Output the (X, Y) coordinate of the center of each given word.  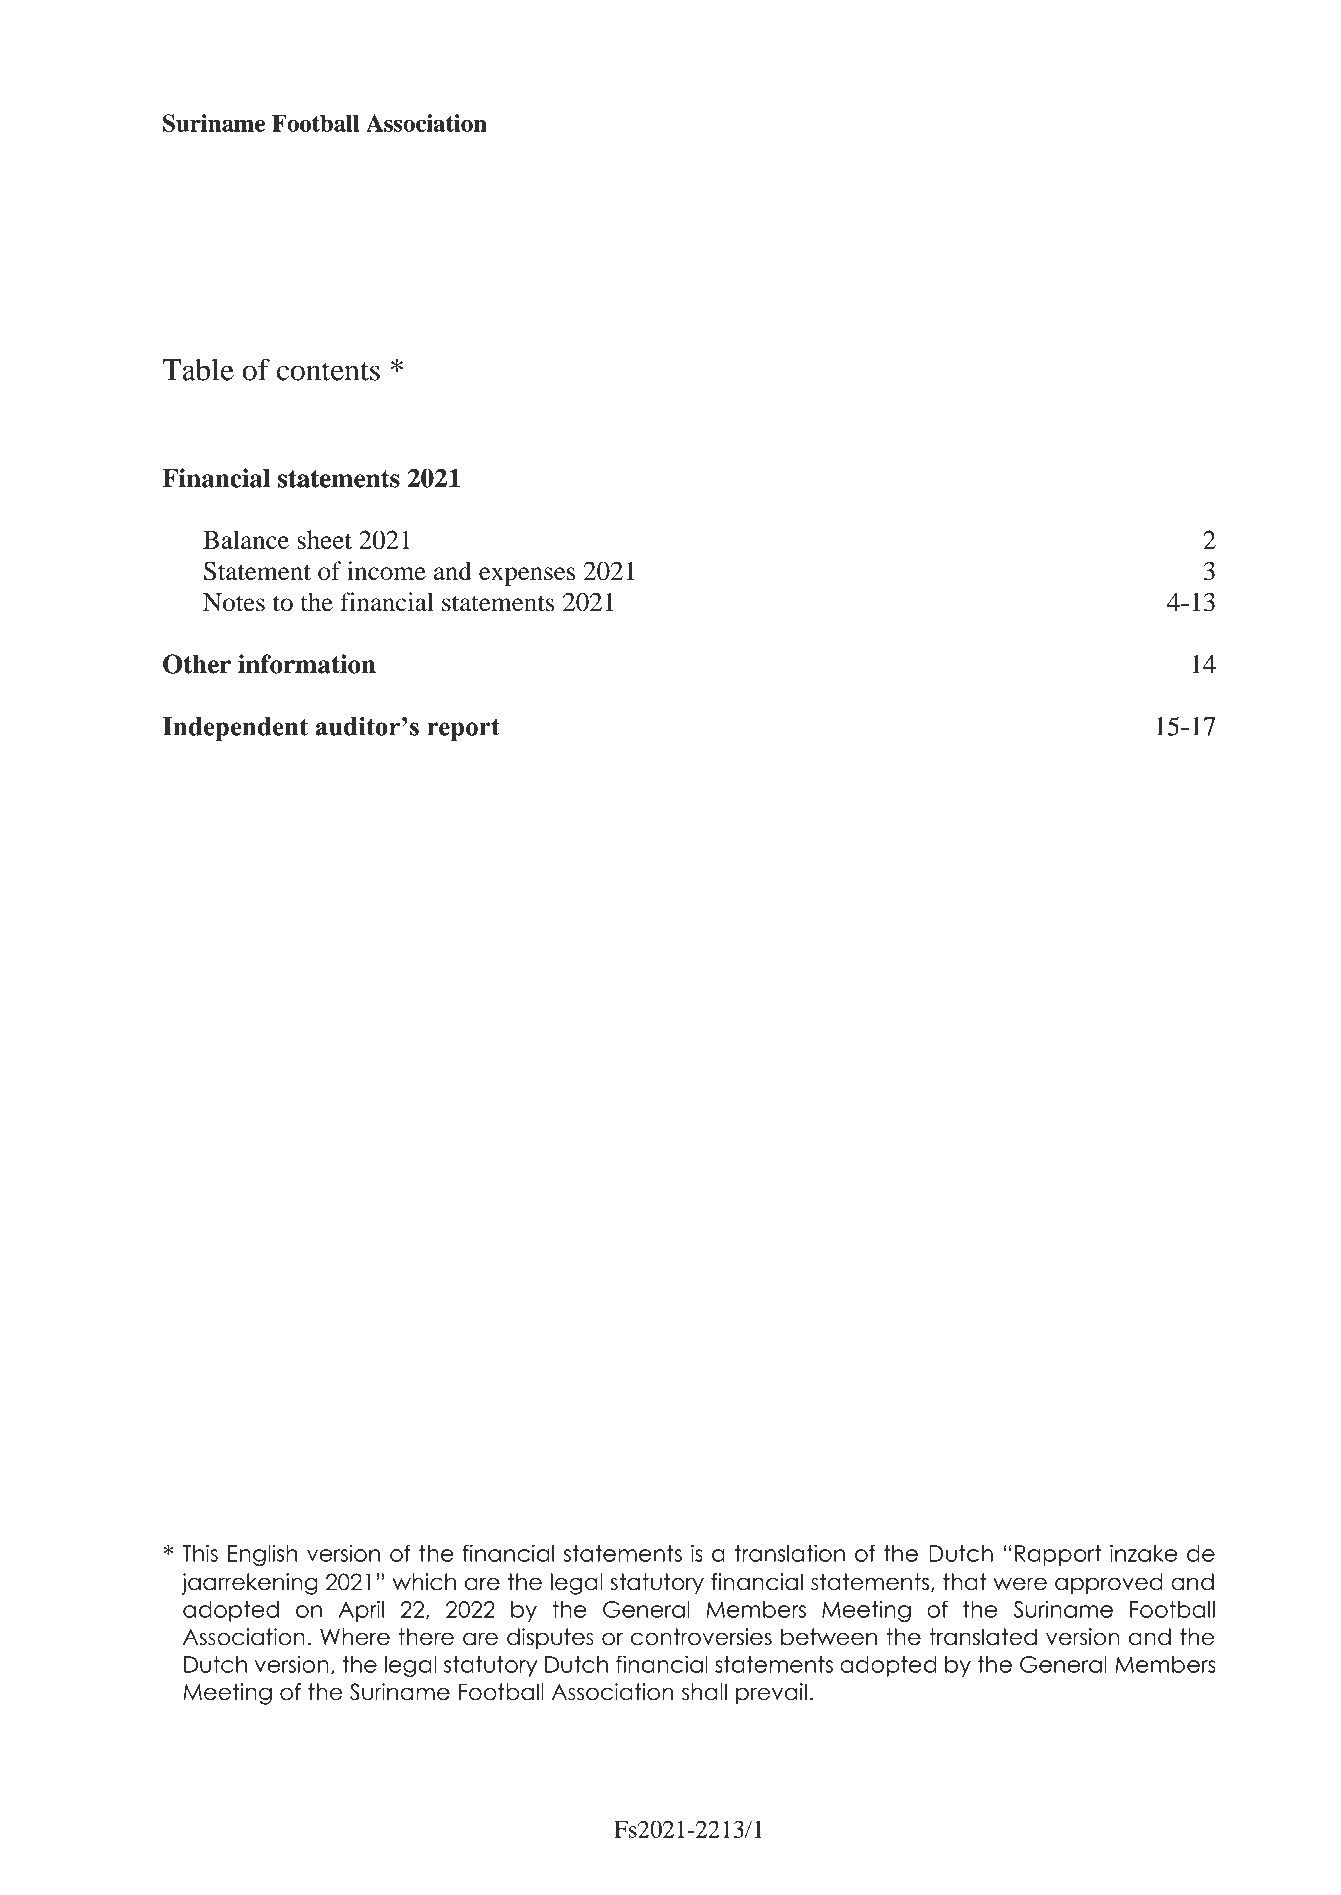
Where (355, 1637)
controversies (701, 1637)
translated (983, 1637)
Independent (235, 729)
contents (328, 371)
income (386, 570)
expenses (527, 576)
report (463, 729)
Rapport (1058, 1555)
